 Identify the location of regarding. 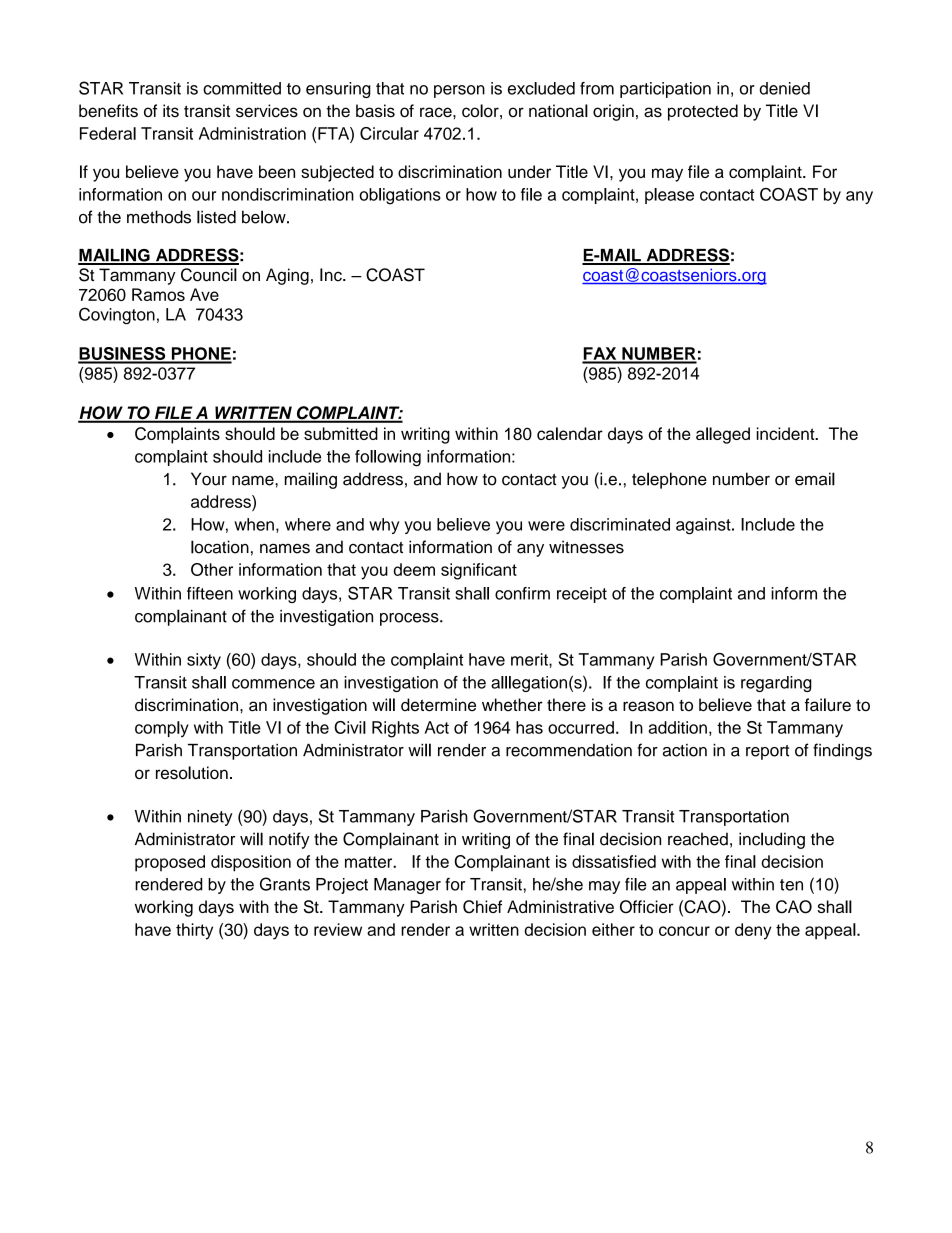
(776, 684).
